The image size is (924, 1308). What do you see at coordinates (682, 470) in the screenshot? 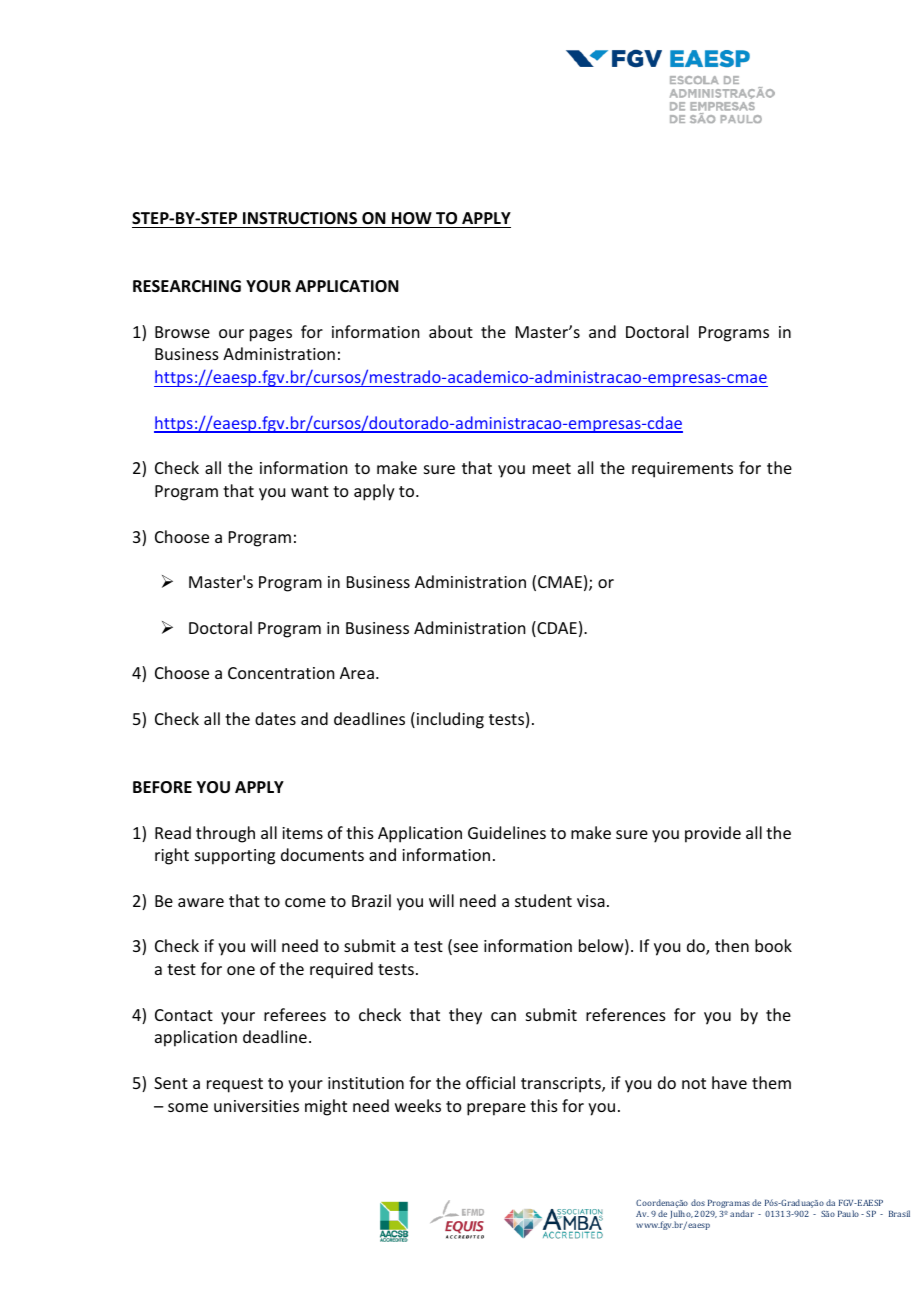
I see `requirements` at bounding box center [682, 470].
